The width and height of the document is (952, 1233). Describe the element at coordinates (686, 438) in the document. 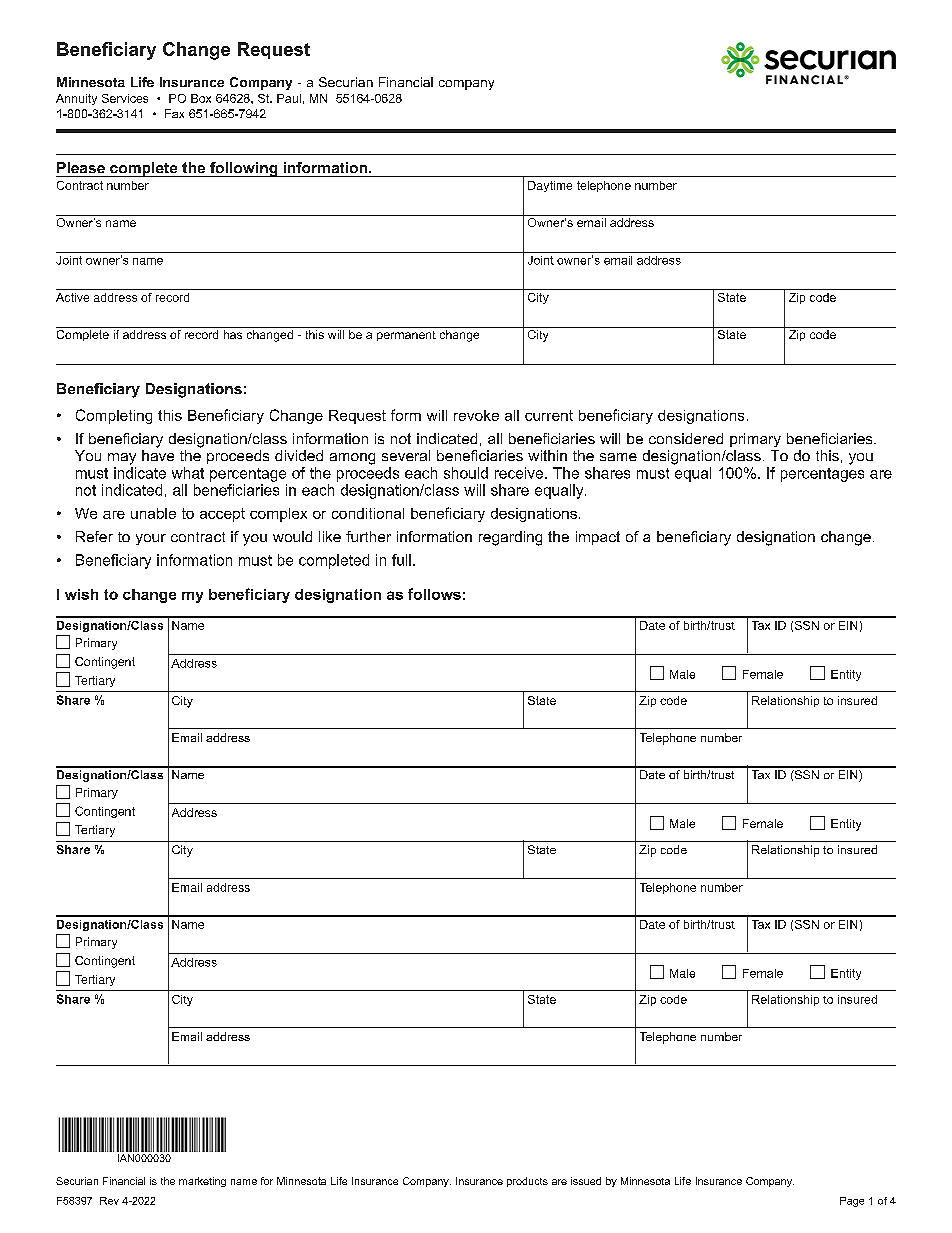

I see `considered` at that location.
